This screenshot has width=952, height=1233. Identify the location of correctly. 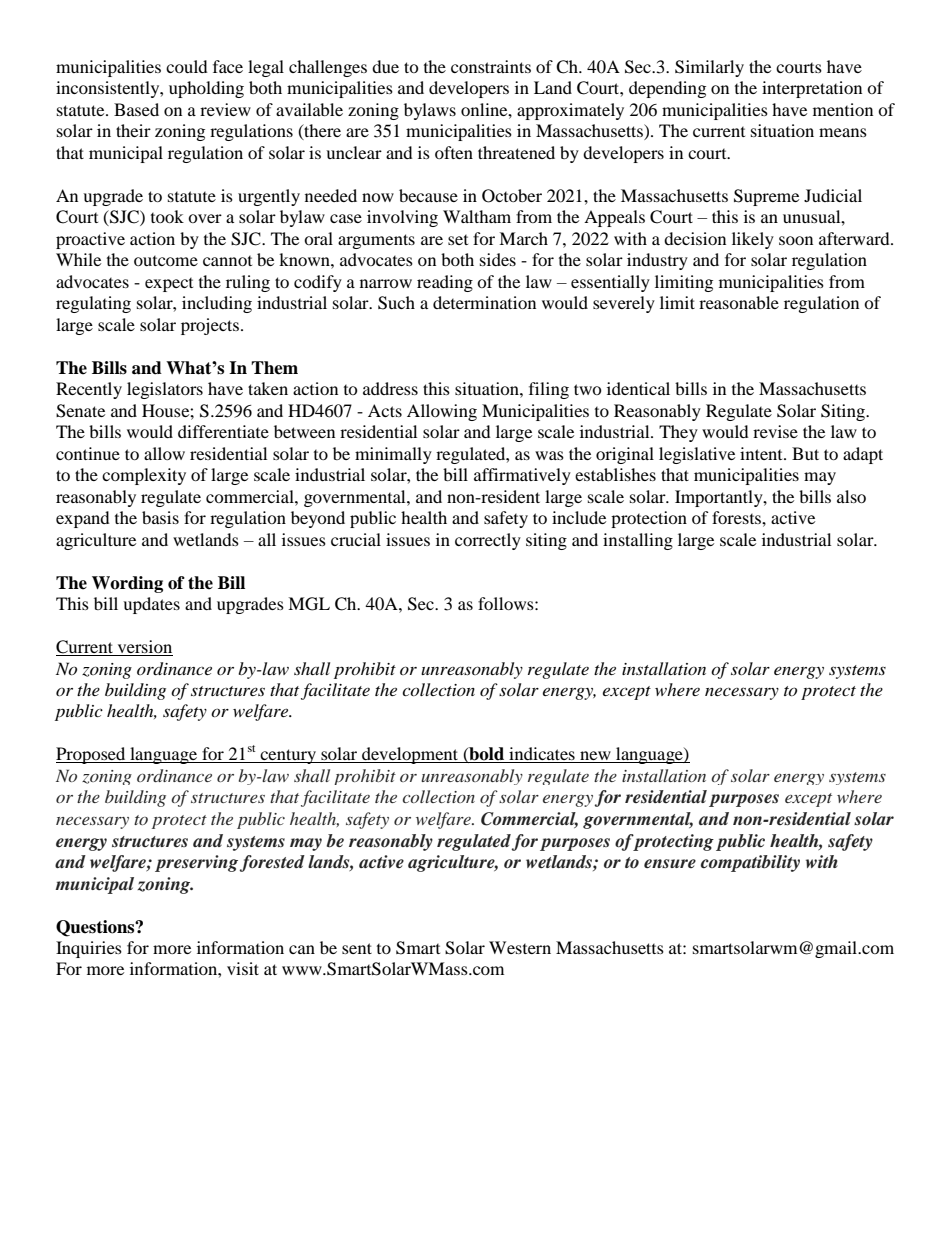
(488, 541).
